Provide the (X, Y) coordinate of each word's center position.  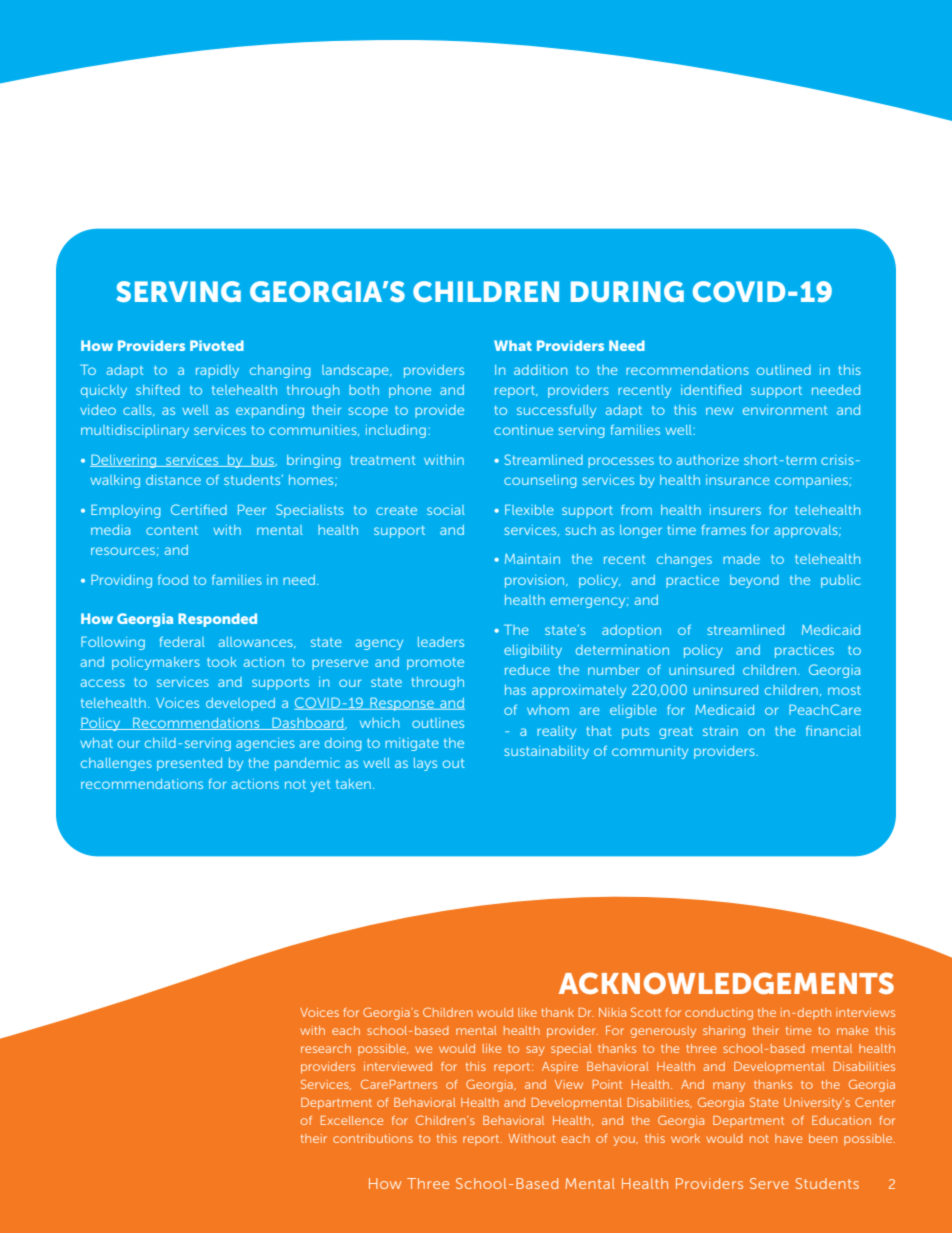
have (788, 1138)
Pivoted (217, 345)
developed (240, 704)
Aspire (560, 1068)
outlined (784, 370)
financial (833, 731)
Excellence (352, 1120)
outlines (438, 723)
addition (540, 370)
